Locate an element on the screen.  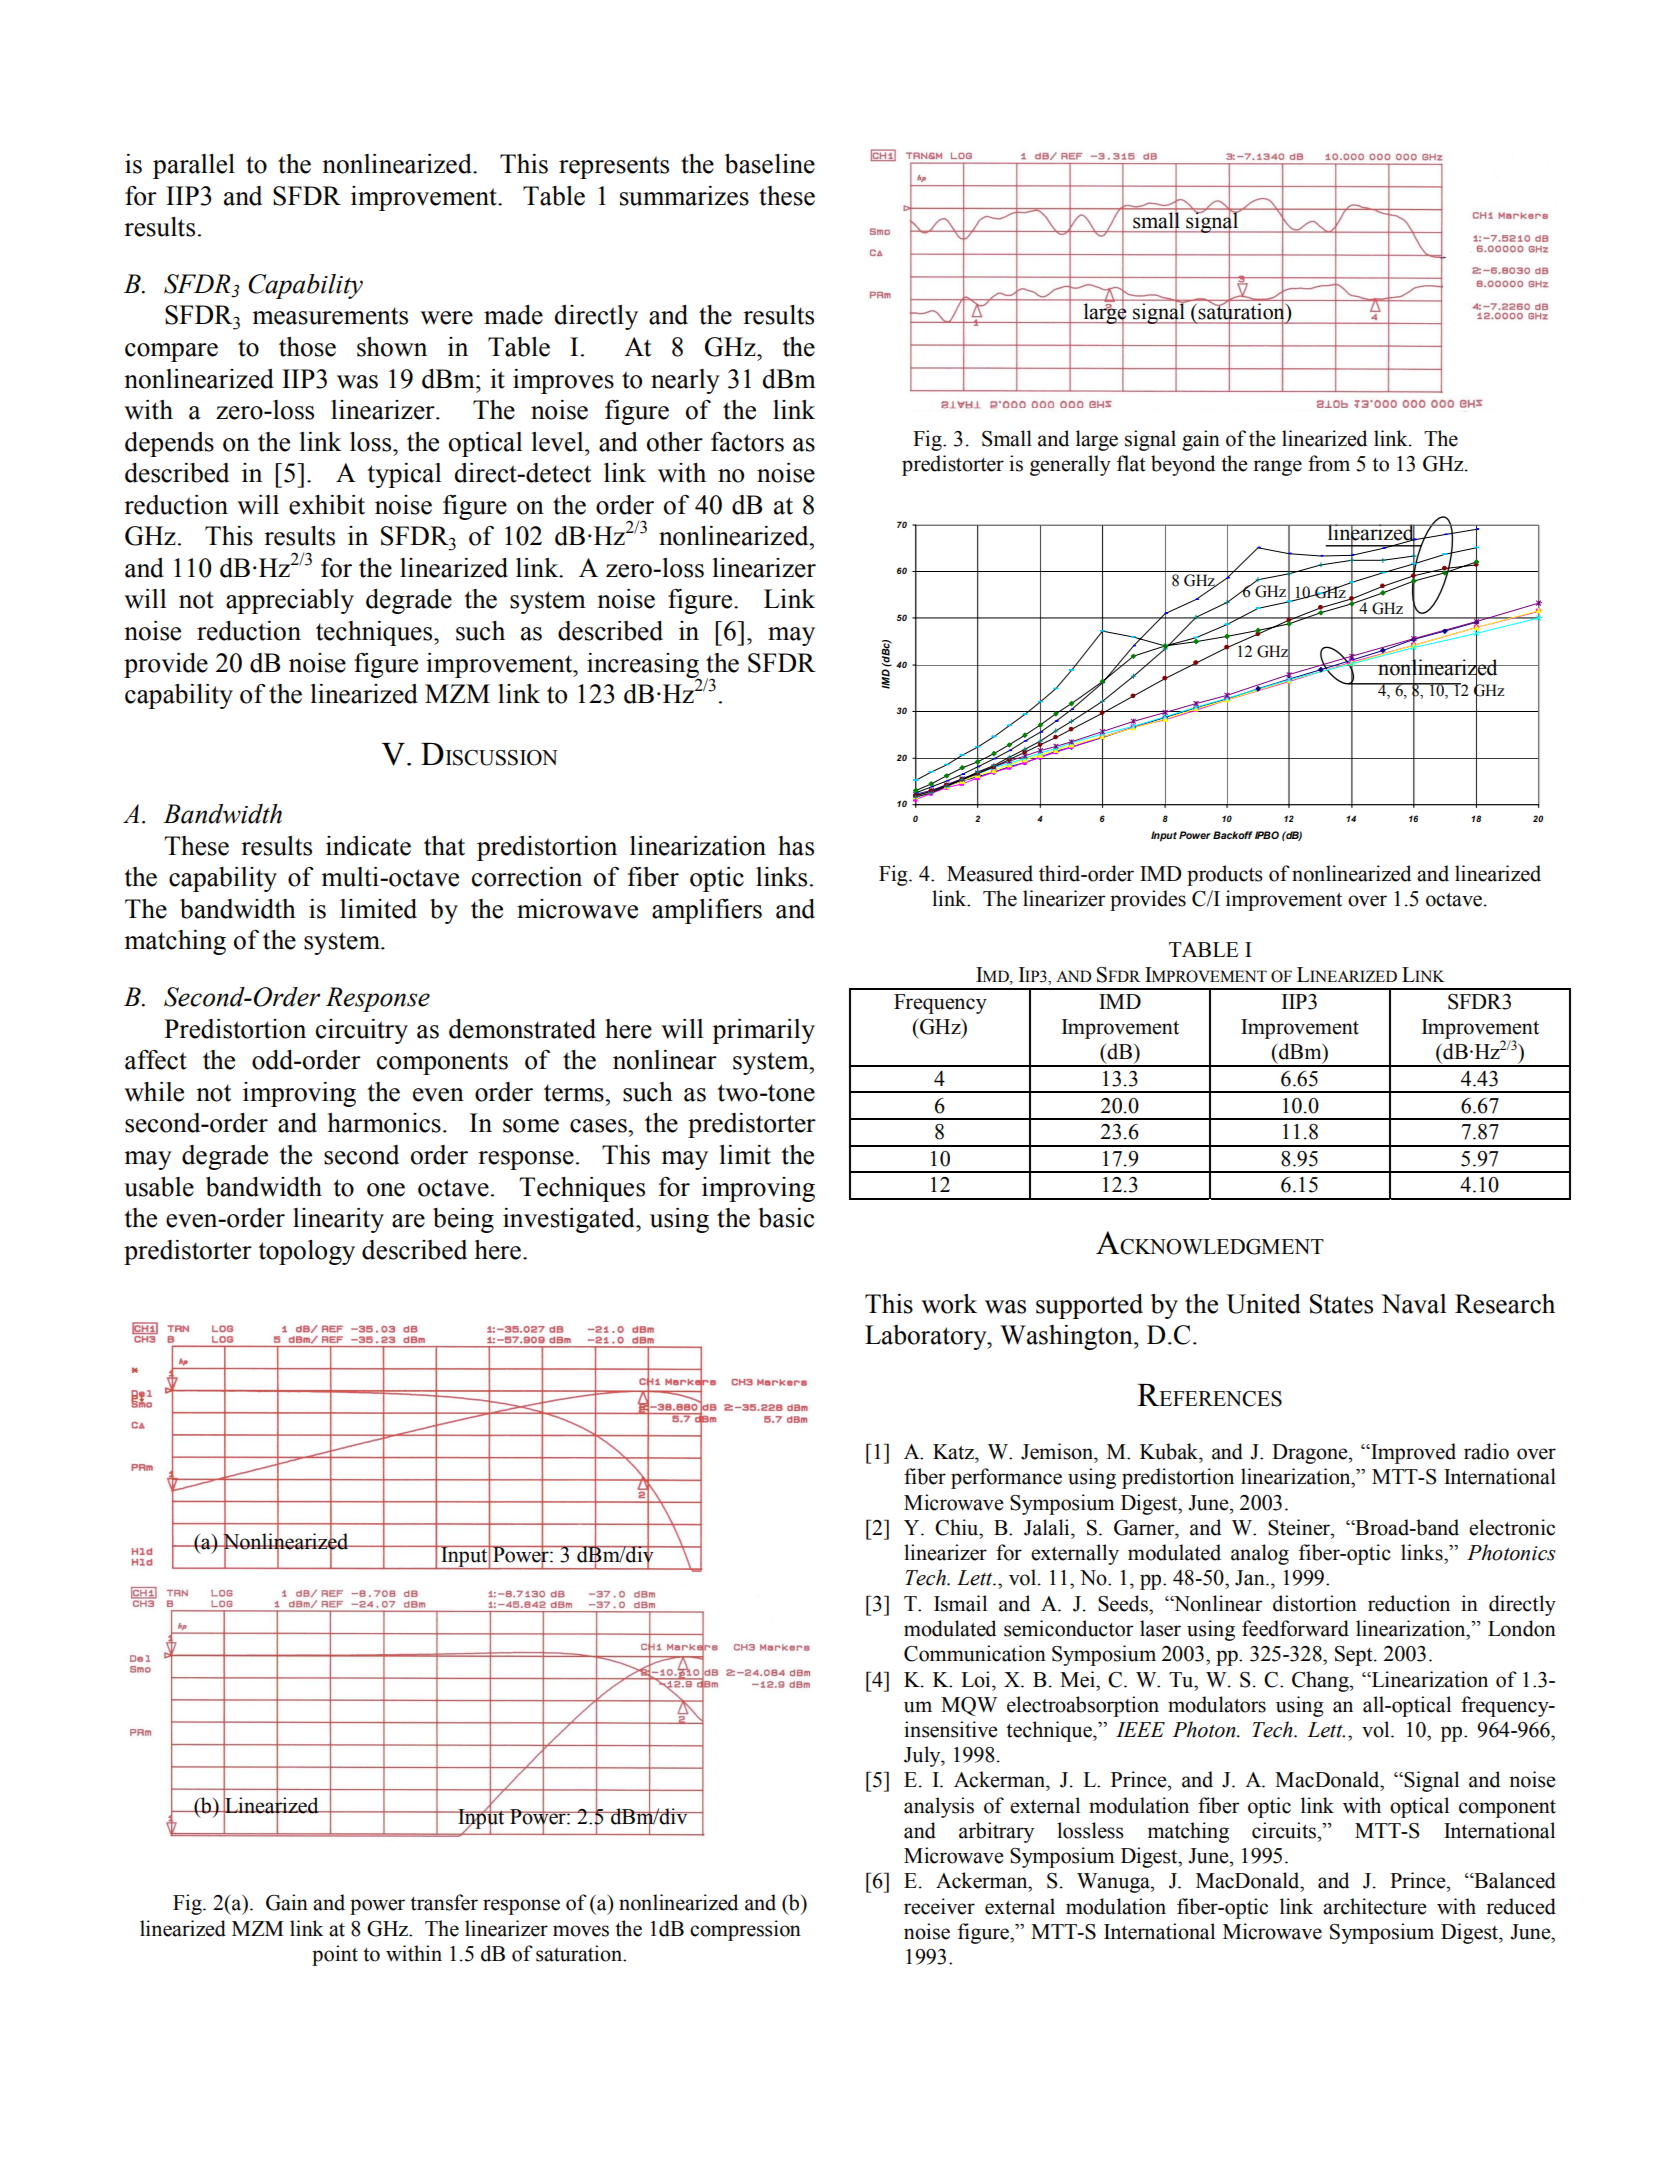
States is located at coordinates (1341, 1304).
